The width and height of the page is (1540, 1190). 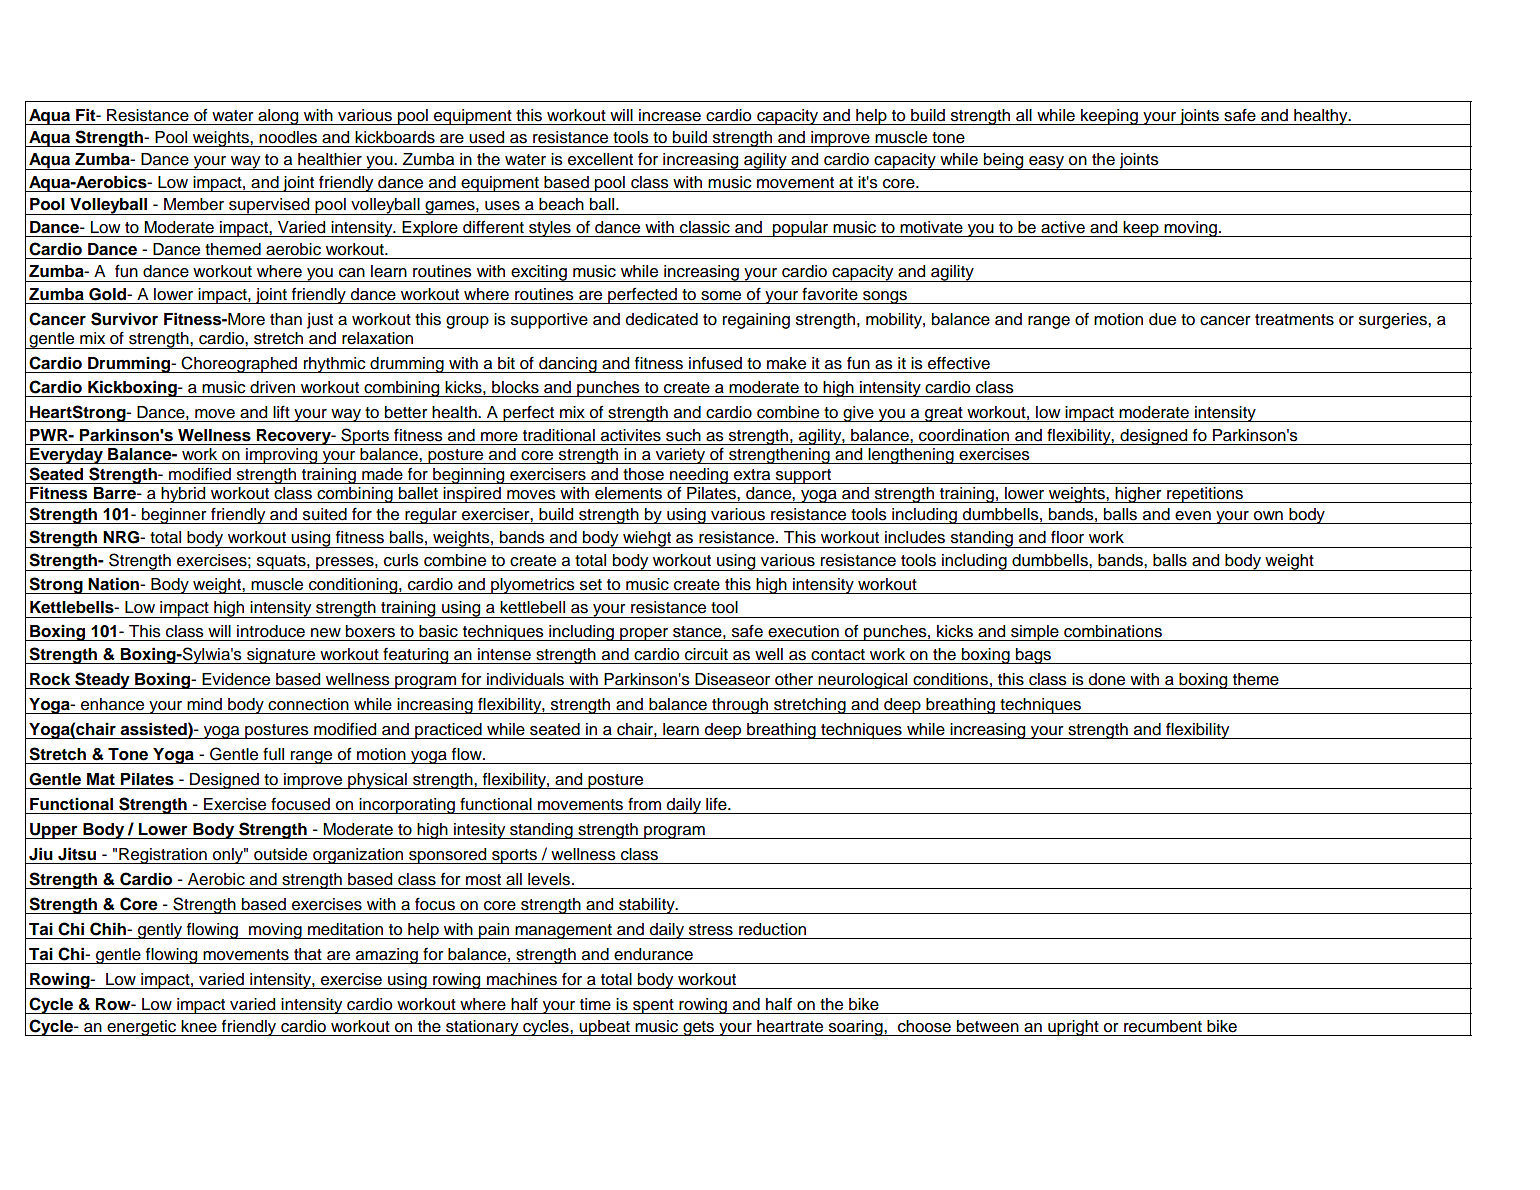 What do you see at coordinates (281, 411) in the page?
I see `lift` at bounding box center [281, 411].
